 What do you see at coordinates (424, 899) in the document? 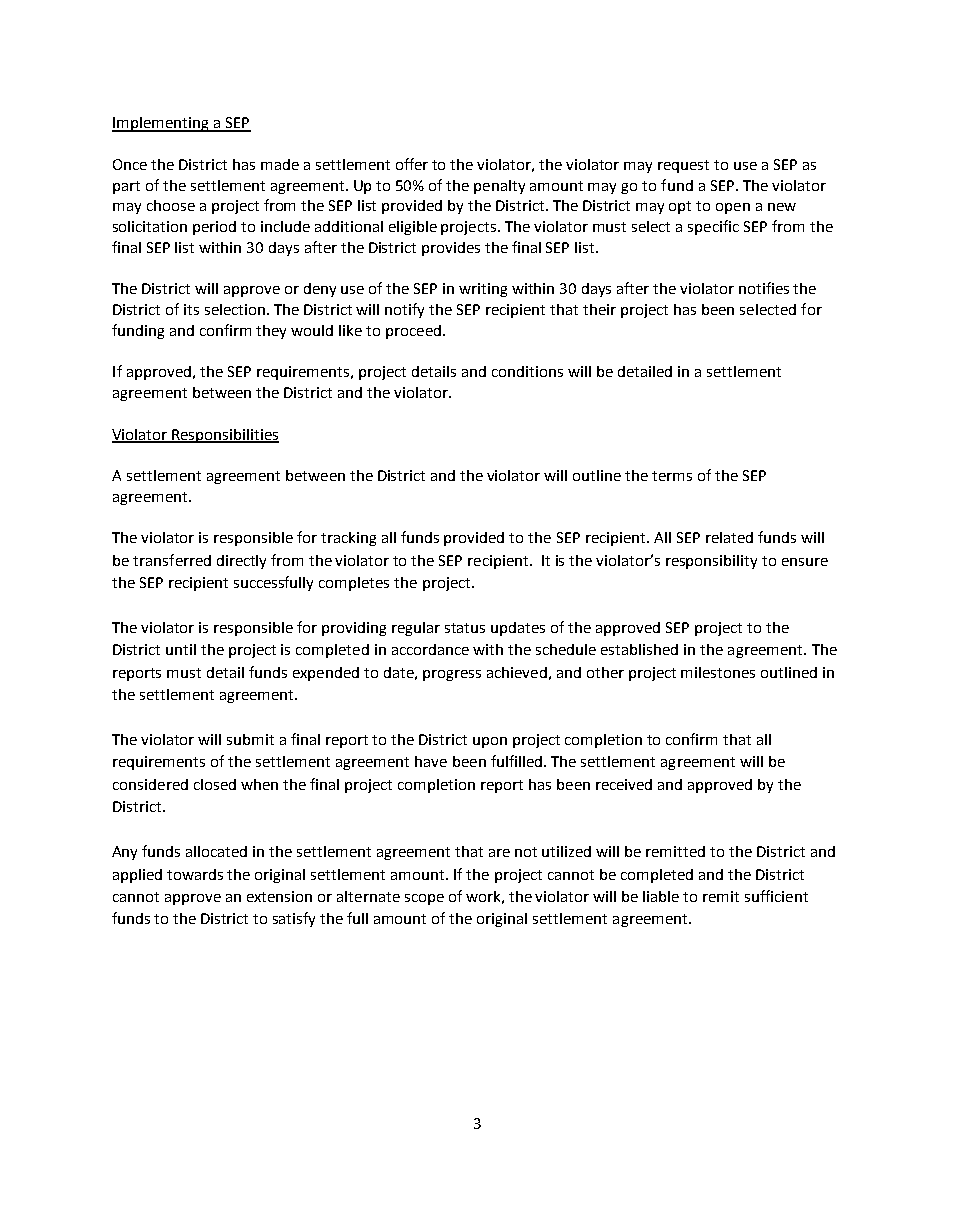
I see `scope` at bounding box center [424, 899].
